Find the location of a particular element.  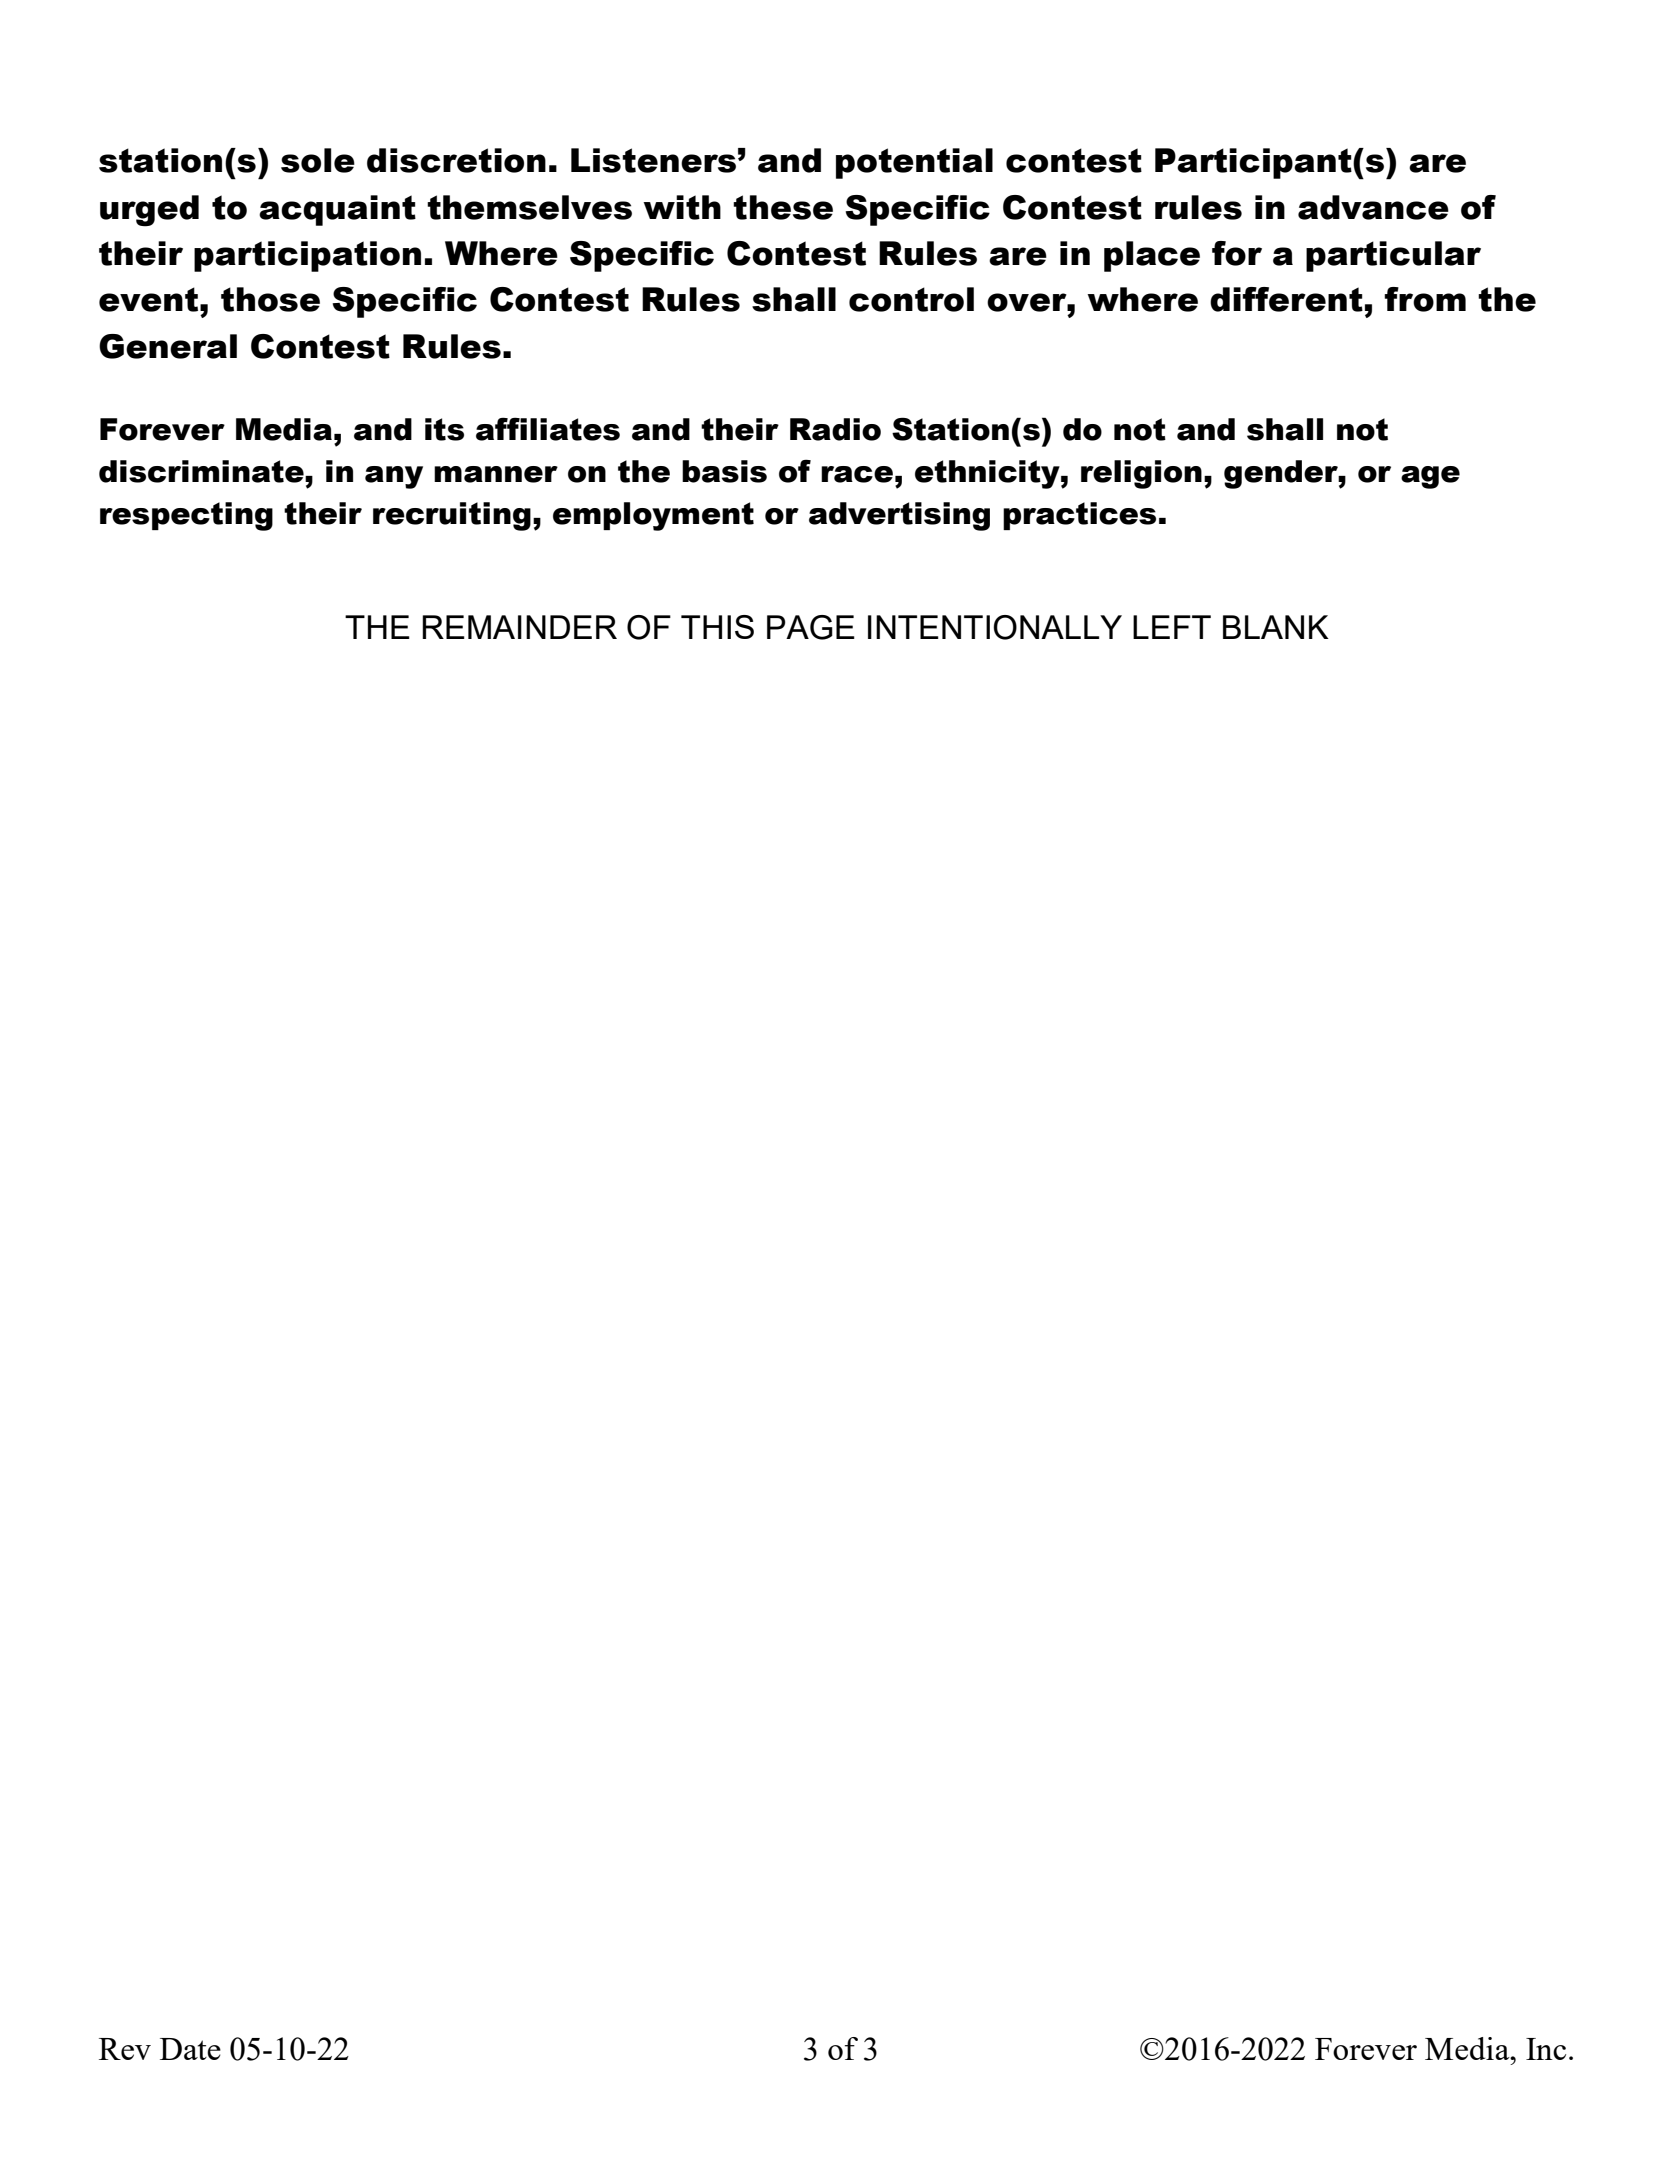

practices is located at coordinates (1079, 516).
